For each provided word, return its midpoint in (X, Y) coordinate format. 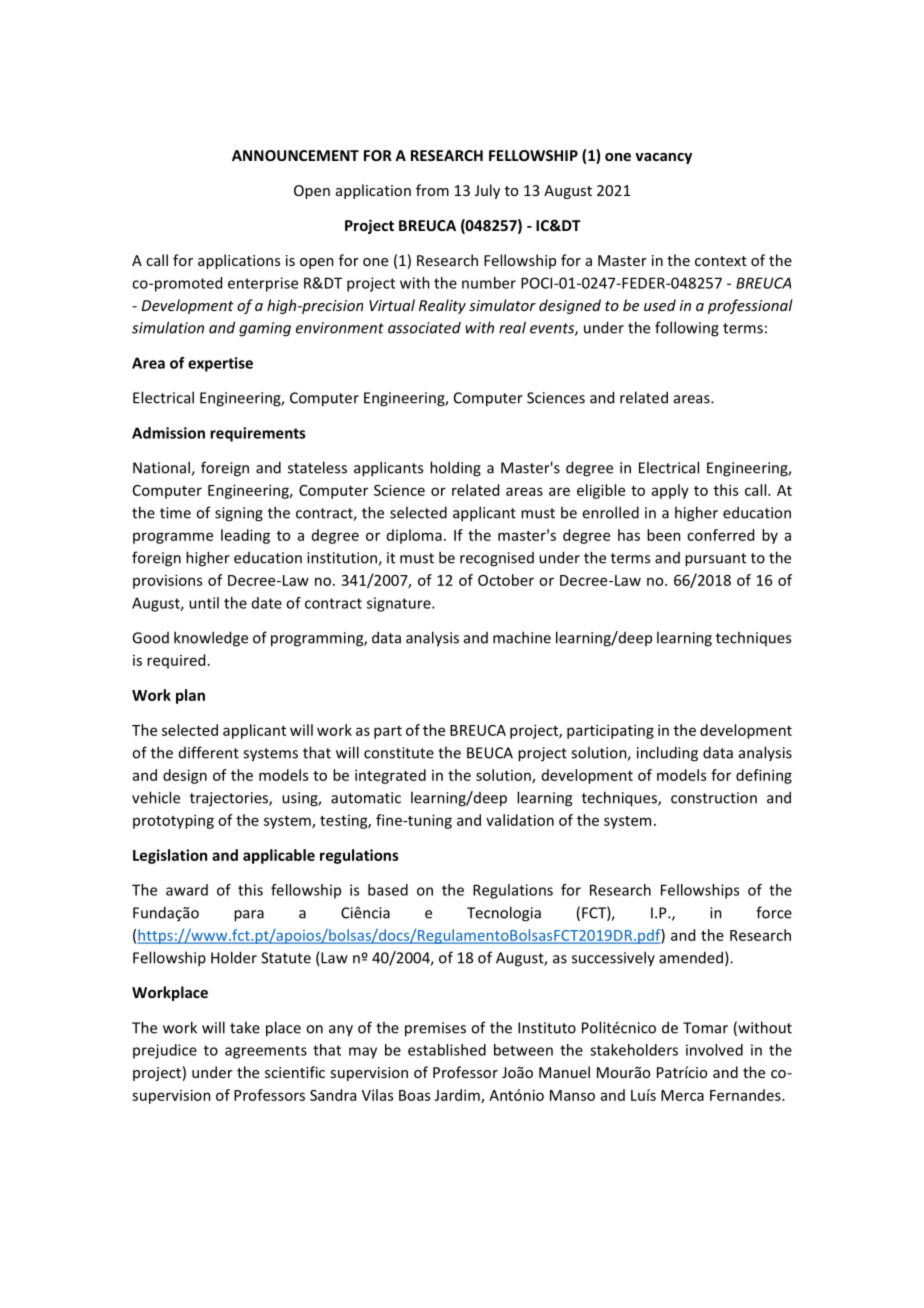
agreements (266, 1052)
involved (714, 1050)
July (487, 191)
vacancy (663, 158)
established (447, 1050)
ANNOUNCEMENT (295, 155)
